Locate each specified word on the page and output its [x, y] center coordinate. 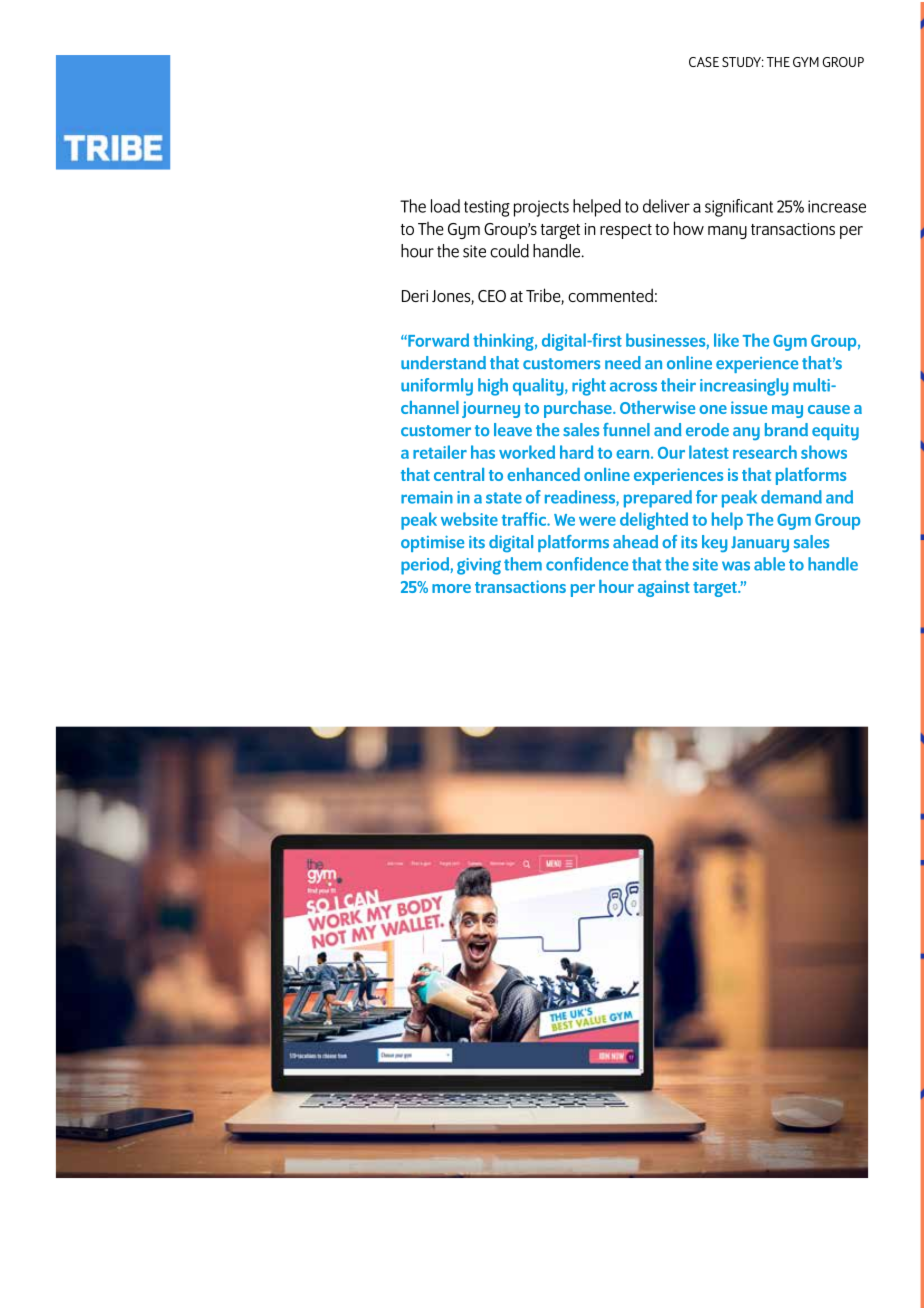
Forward [437, 340]
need [623, 363]
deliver [666, 206]
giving [479, 566]
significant [739, 208]
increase [837, 206]
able [769, 564]
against [664, 588]
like [726, 340]
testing [487, 208]
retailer [440, 452]
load [445, 206]
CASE [704, 62]
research [765, 452]
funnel [626, 430]
